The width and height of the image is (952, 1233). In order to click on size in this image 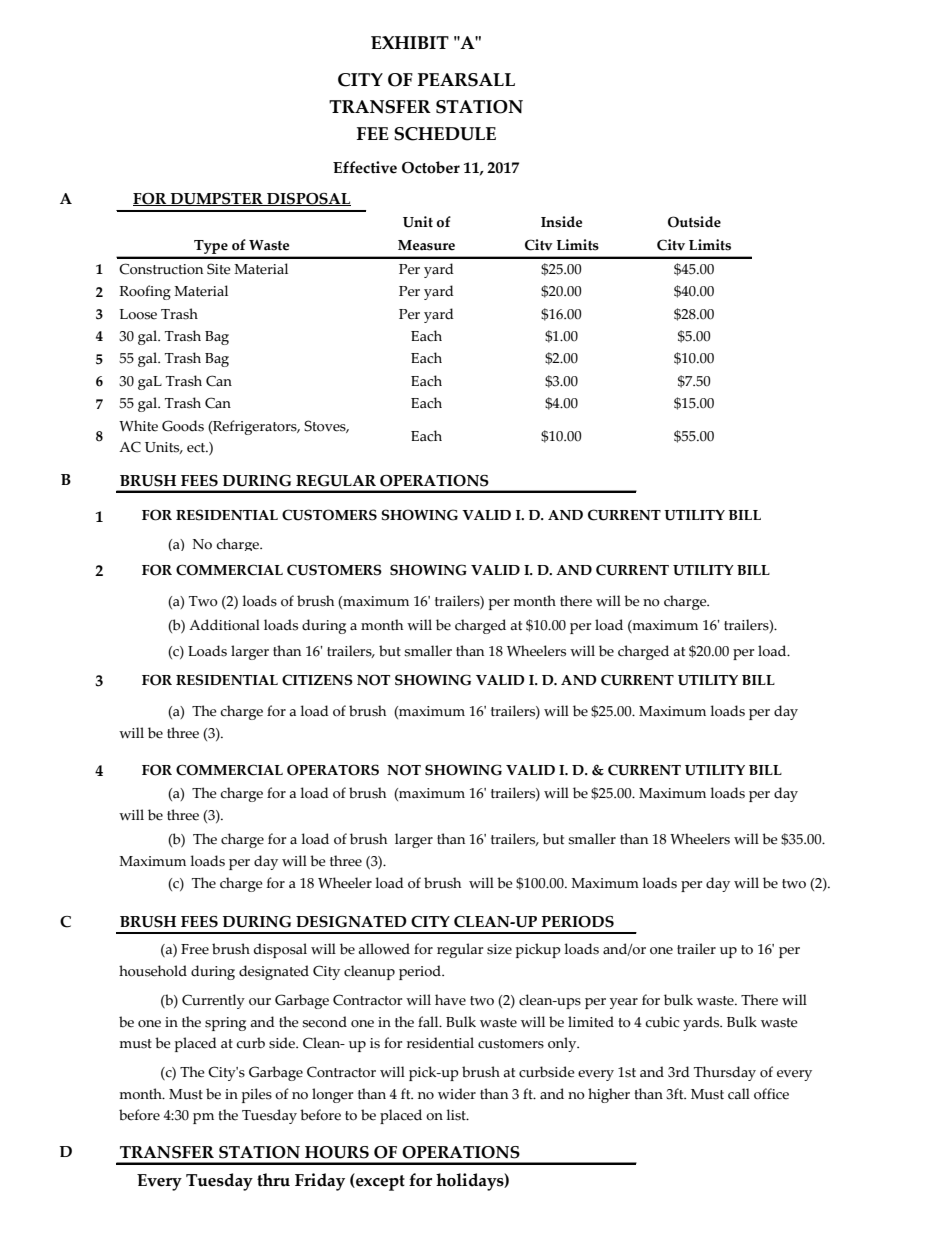, I will do `click(499, 949)`.
